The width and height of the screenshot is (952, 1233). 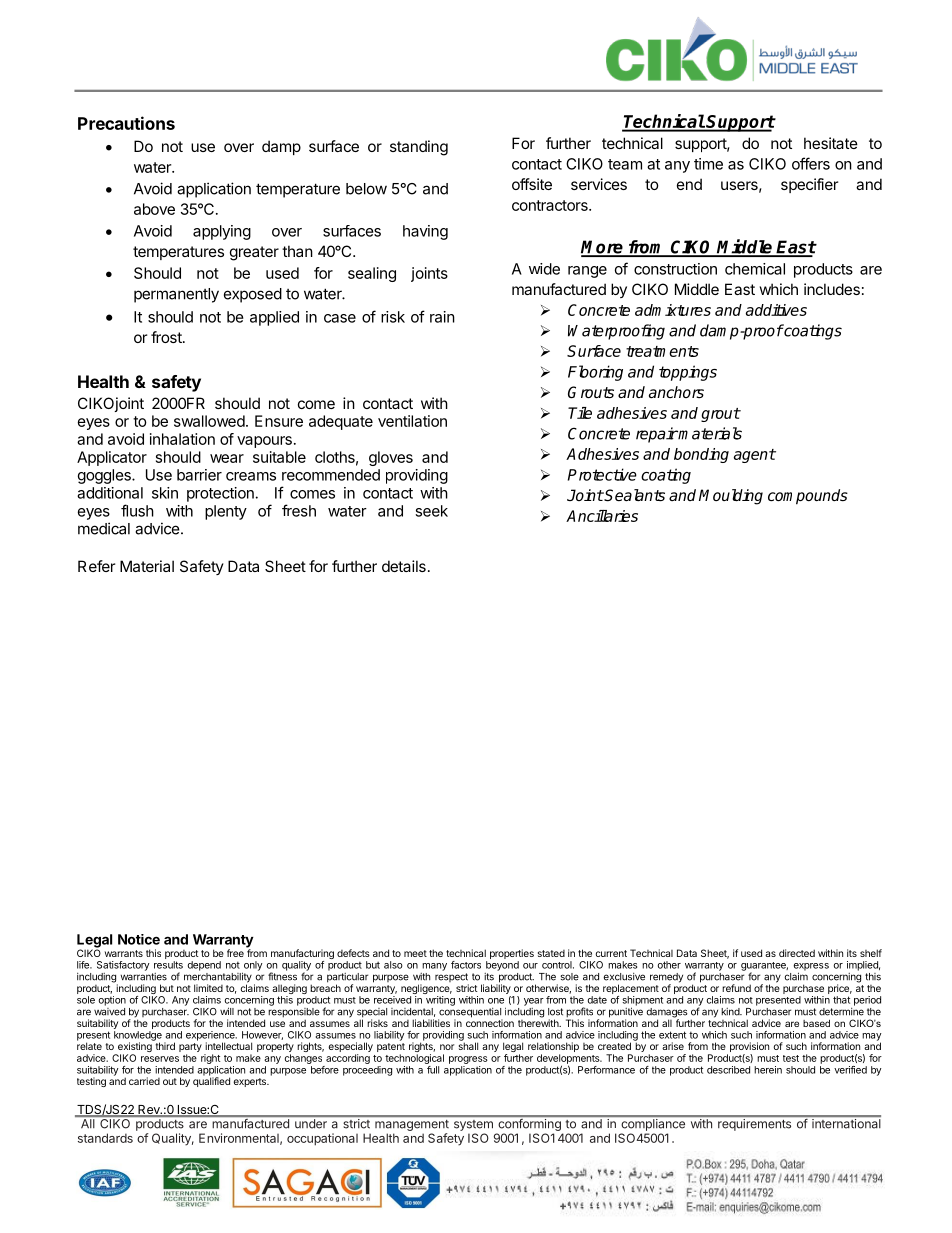 What do you see at coordinates (419, 148) in the screenshot?
I see `standing` at bounding box center [419, 148].
